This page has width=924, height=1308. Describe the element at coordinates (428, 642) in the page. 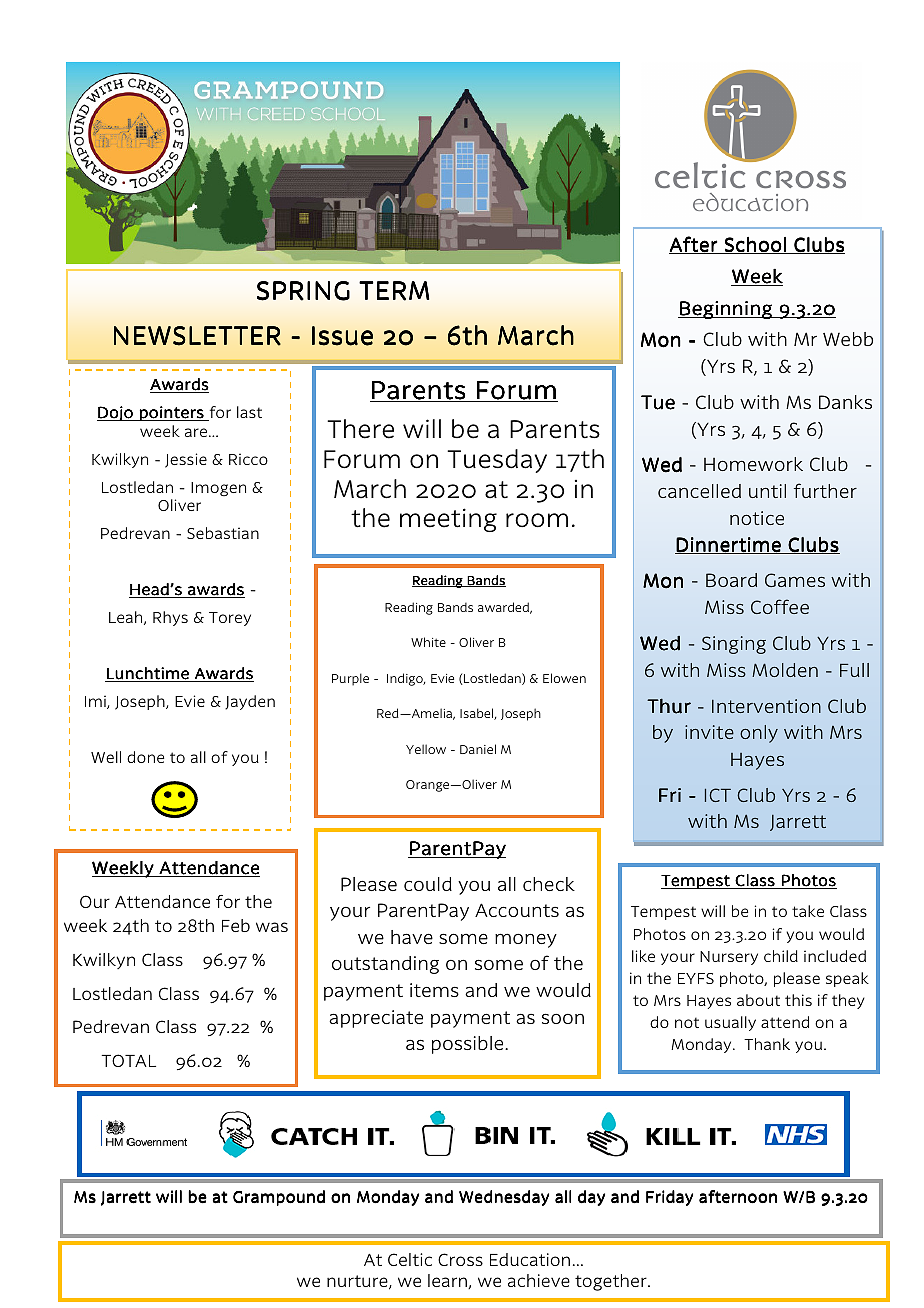

I see `White` at that location.
